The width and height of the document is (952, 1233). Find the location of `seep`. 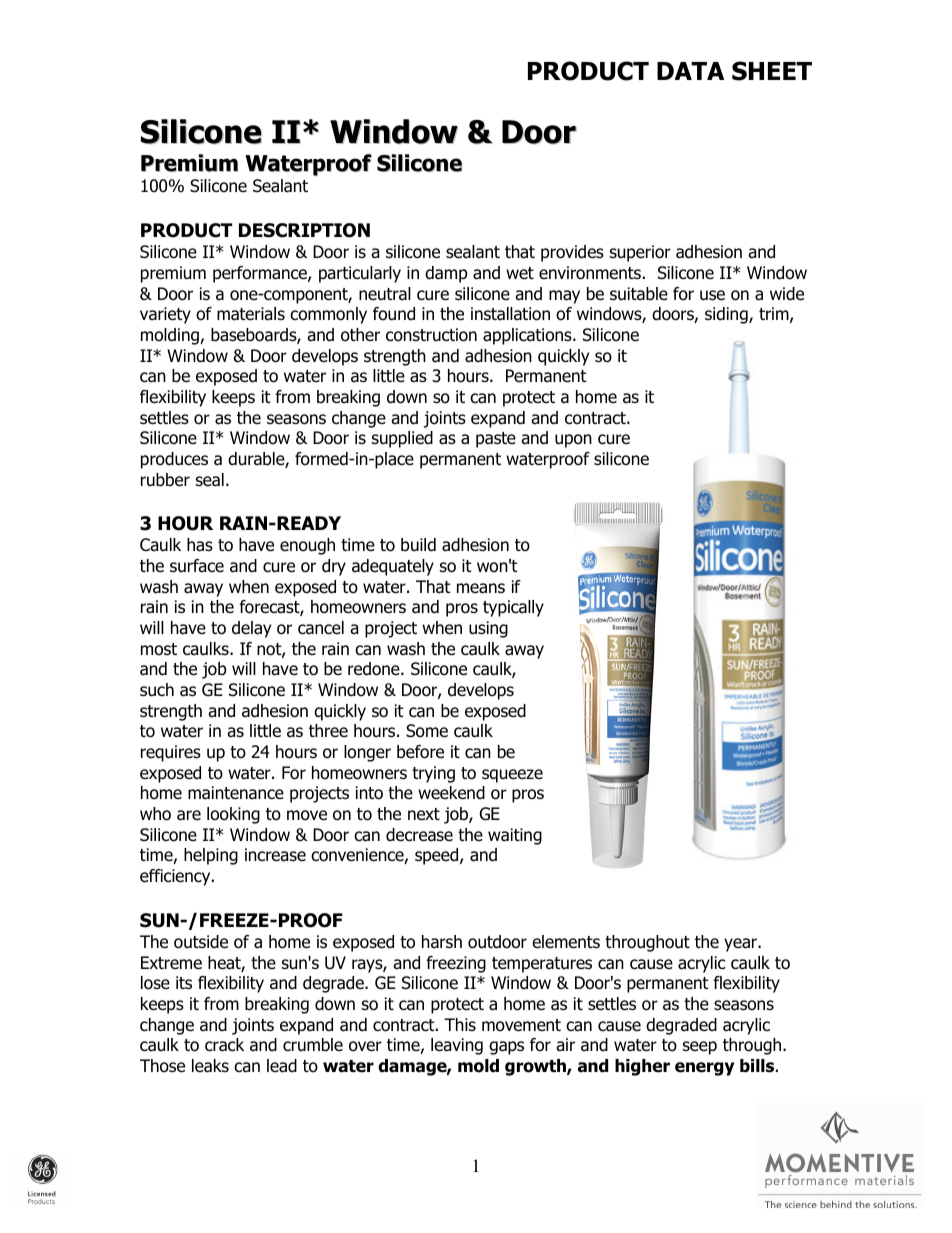

seep is located at coordinates (700, 1048).
